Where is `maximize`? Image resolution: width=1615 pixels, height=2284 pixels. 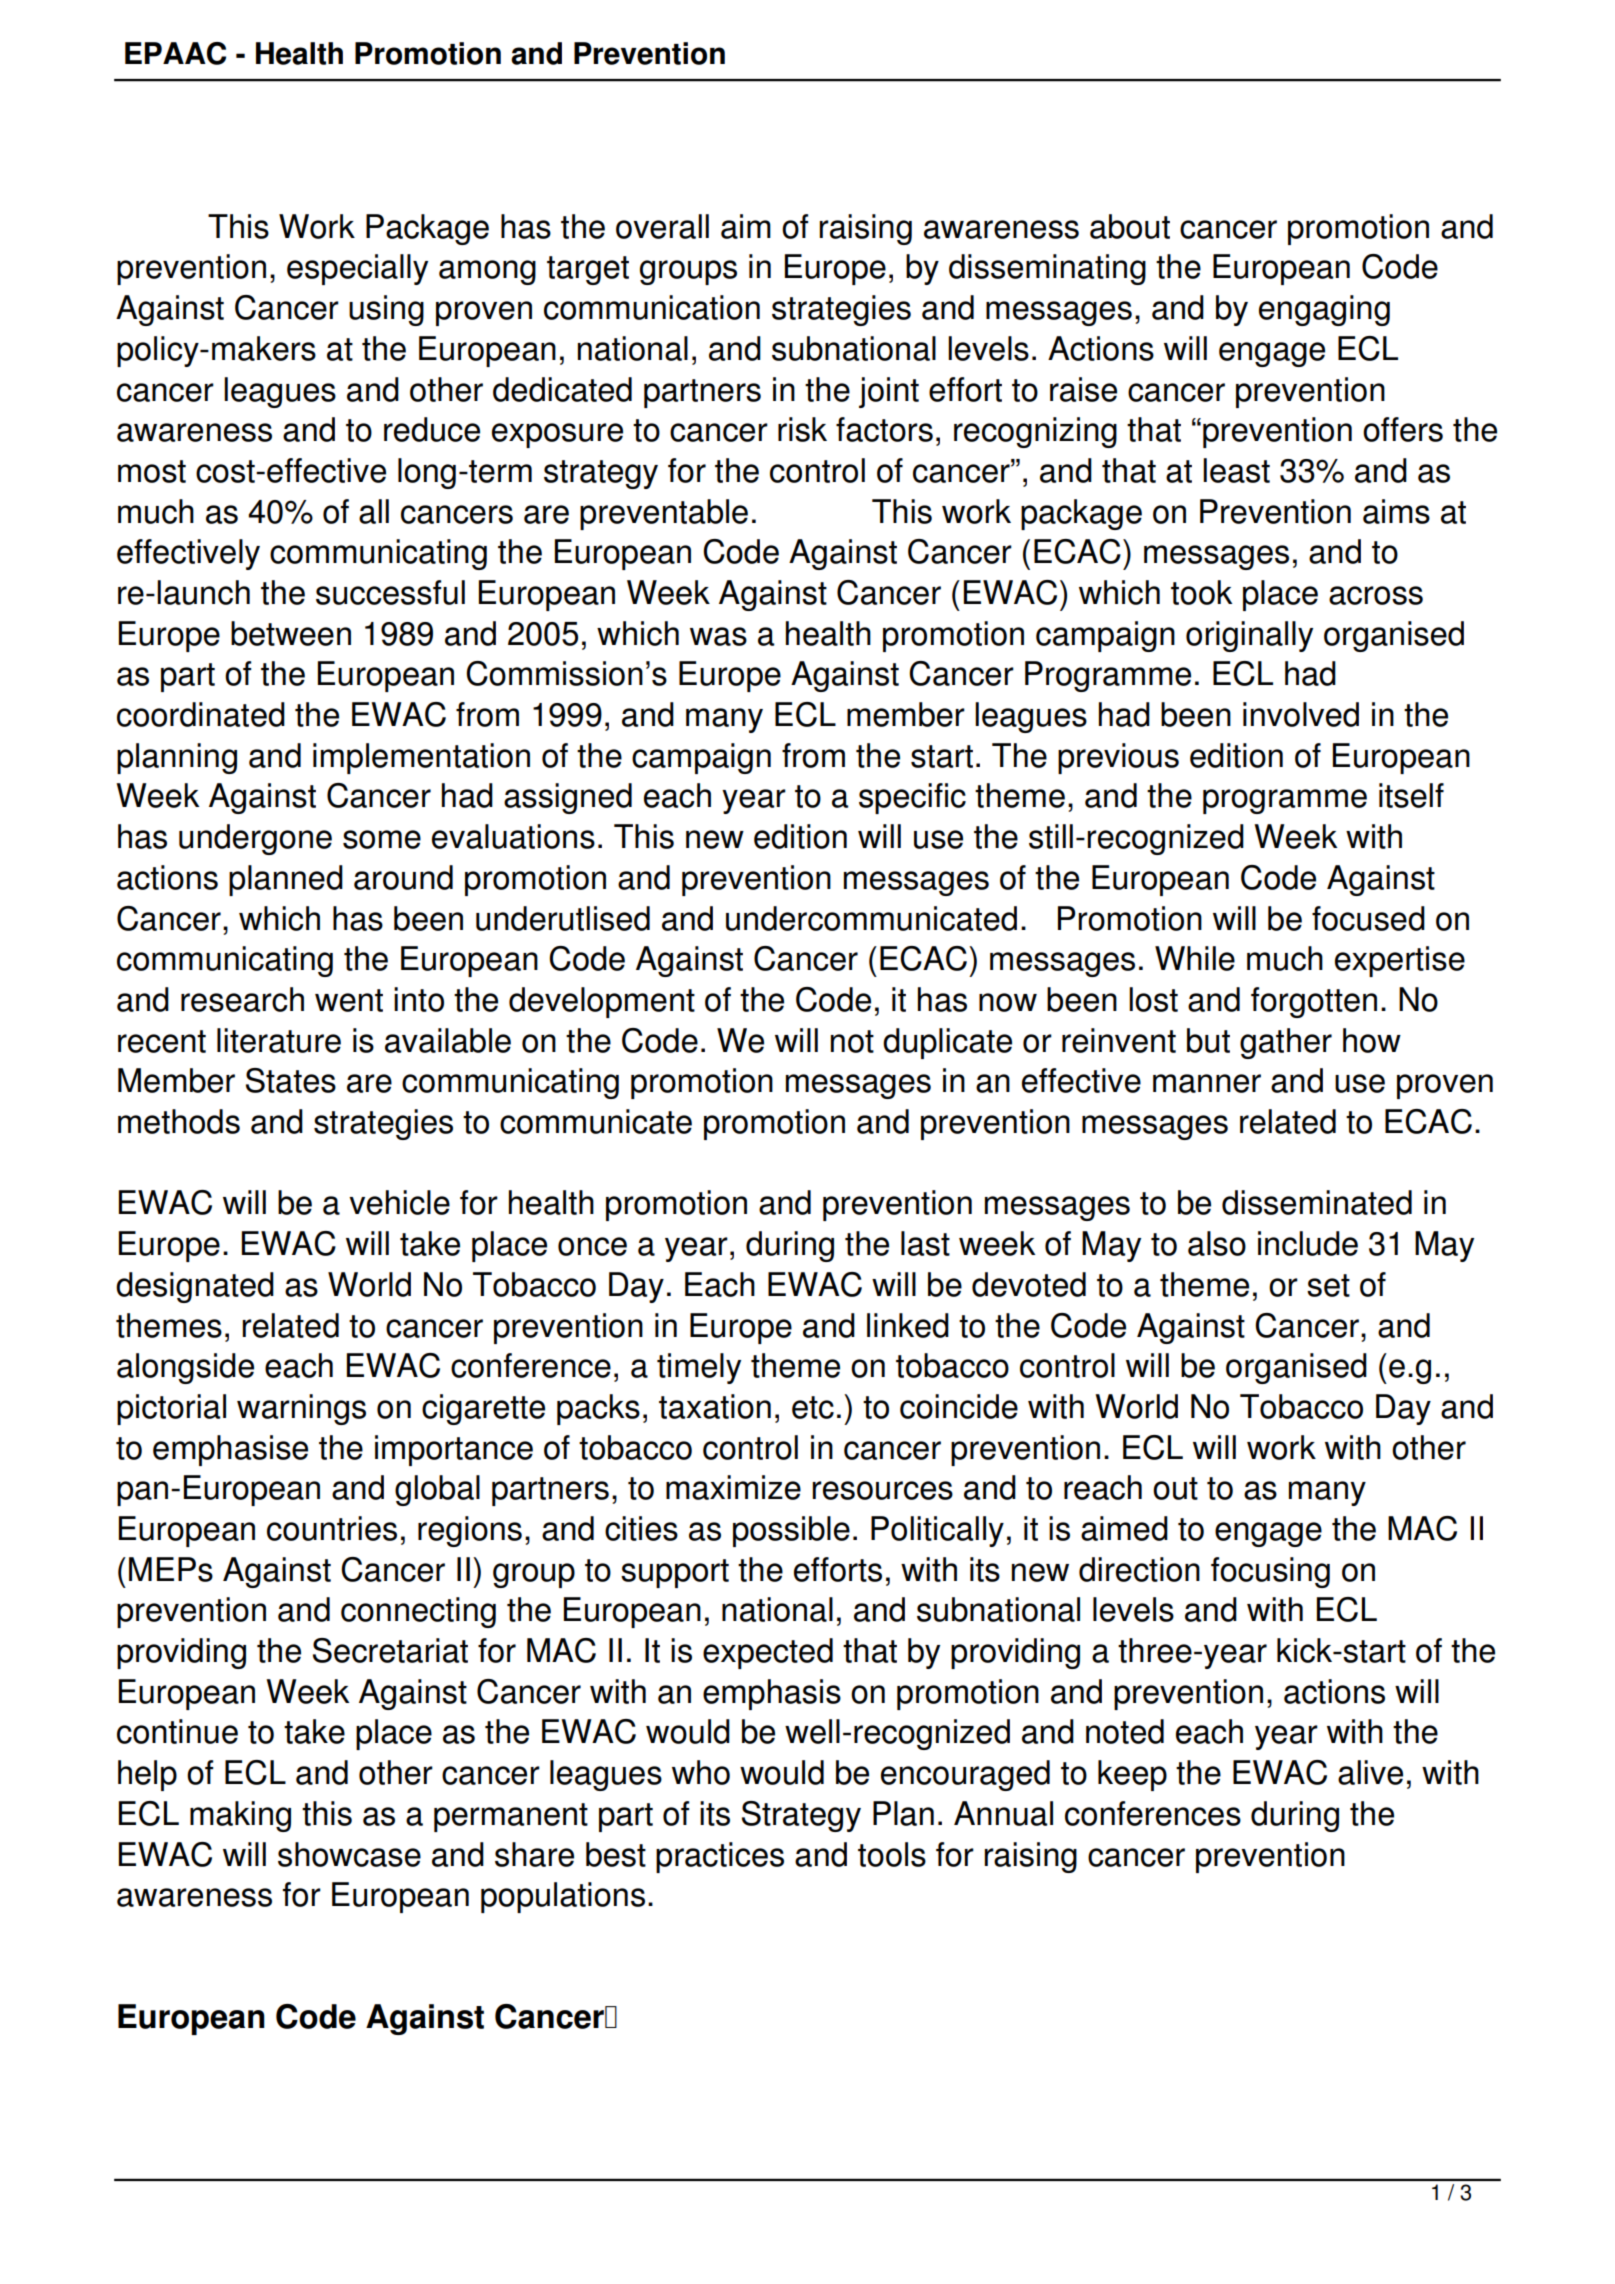
maximize is located at coordinates (733, 1487).
